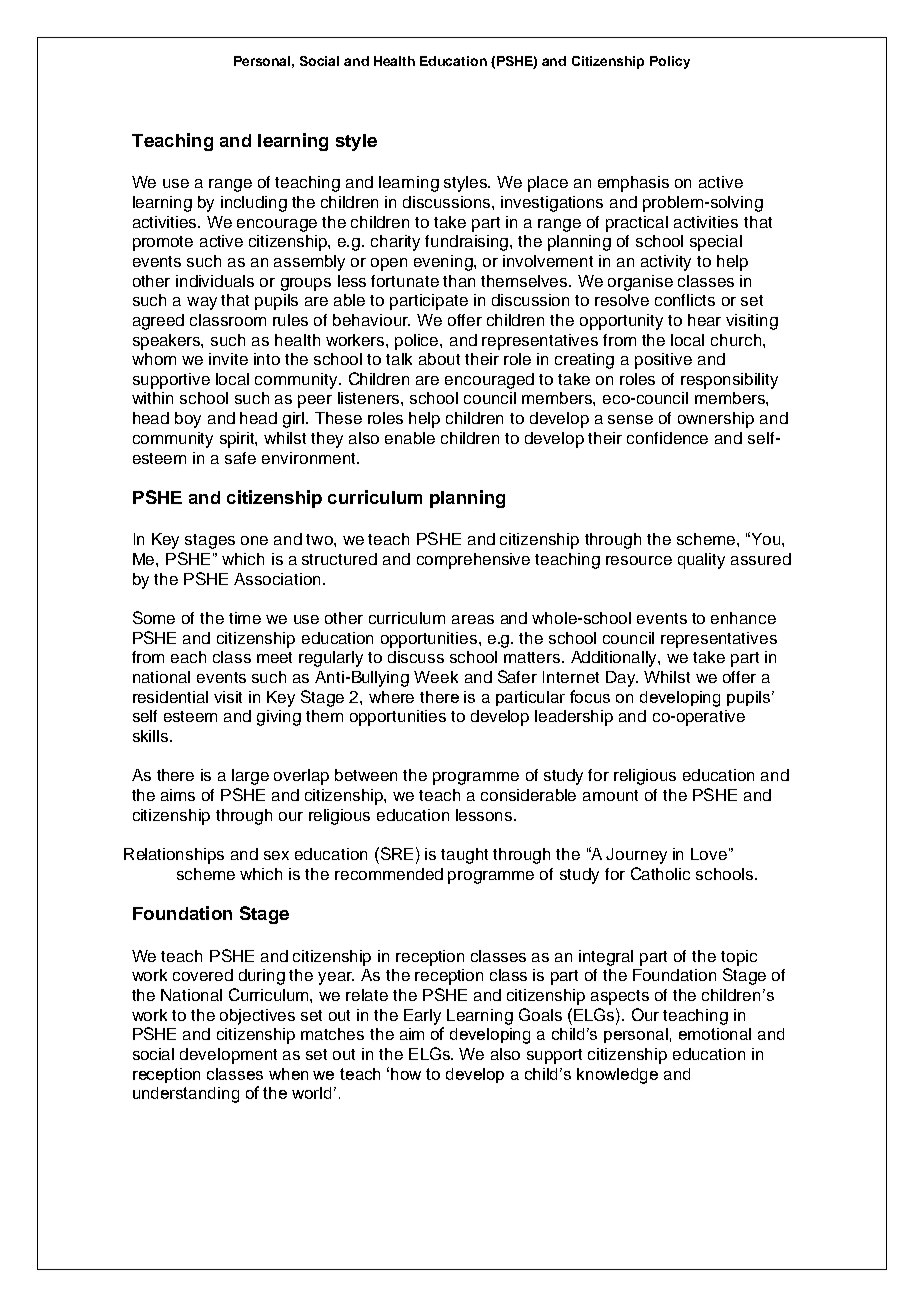  Describe the element at coordinates (436, 677) in the screenshot. I see `Week` at that location.
